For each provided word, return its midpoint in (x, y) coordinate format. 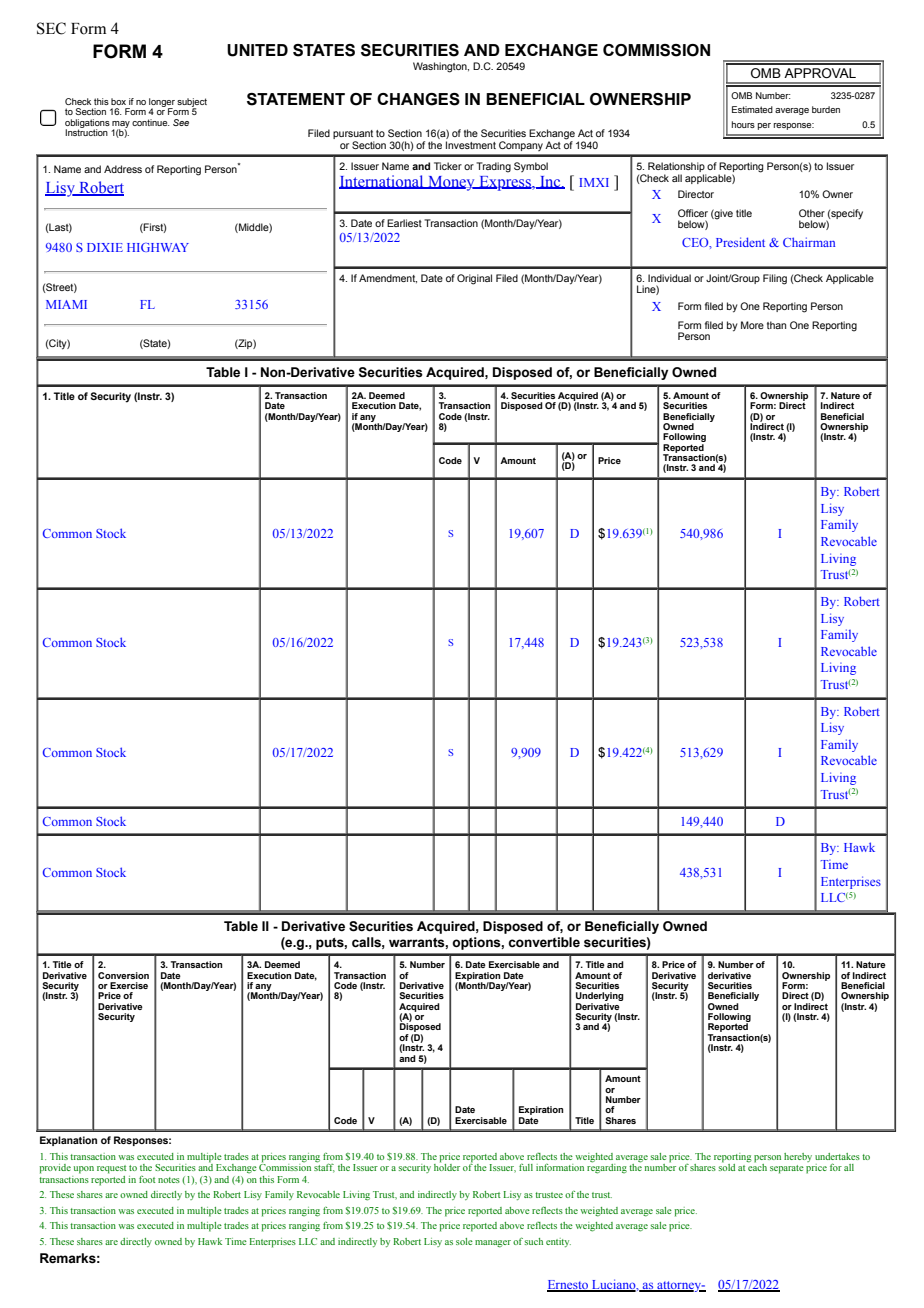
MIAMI (66, 304)
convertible (544, 942)
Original (474, 279)
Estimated (752, 109)
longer (162, 103)
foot (147, 1179)
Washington (441, 67)
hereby (798, 1157)
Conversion (123, 975)
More (752, 325)
